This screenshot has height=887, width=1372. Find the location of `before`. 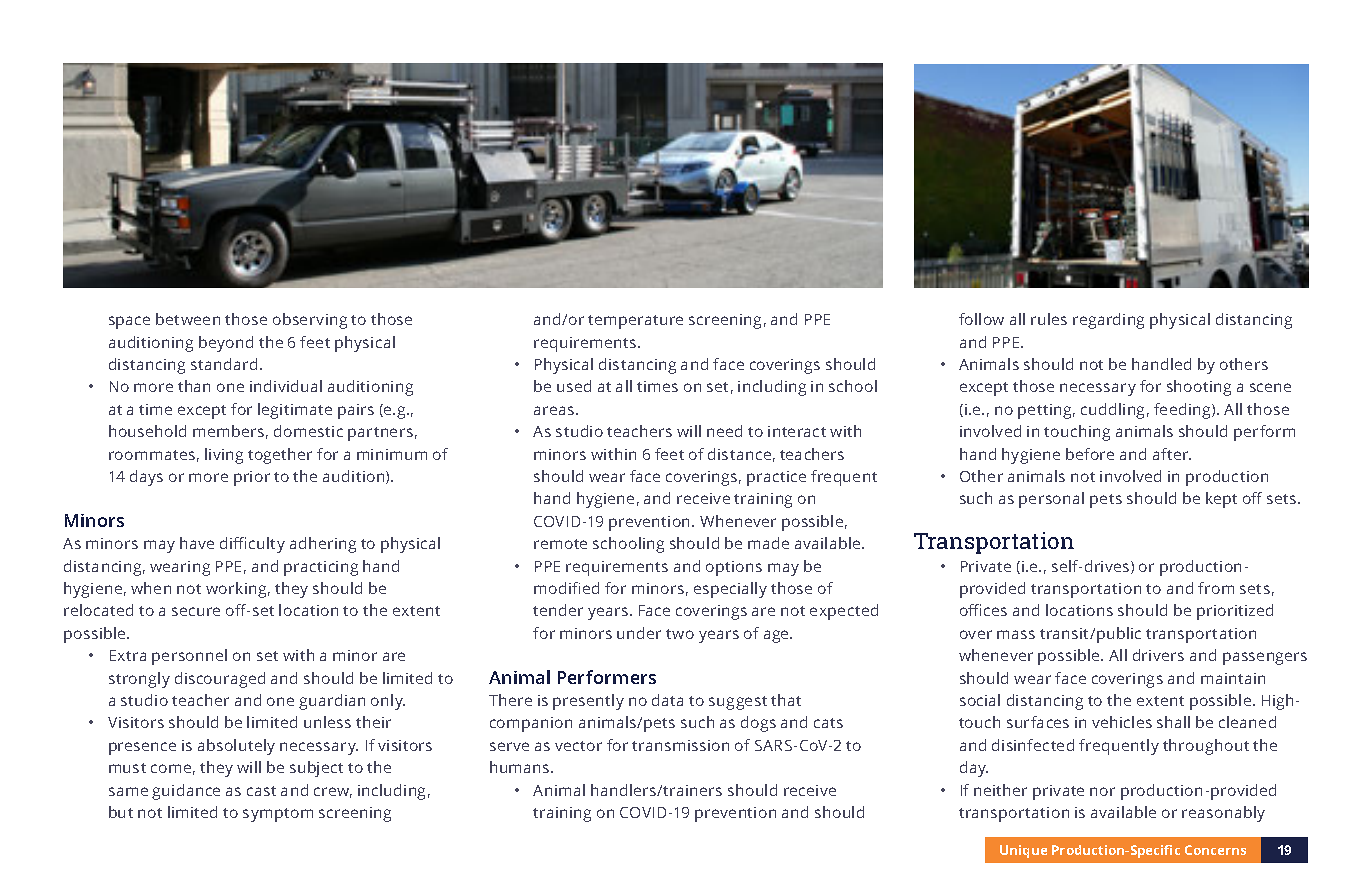

before is located at coordinates (1090, 454).
